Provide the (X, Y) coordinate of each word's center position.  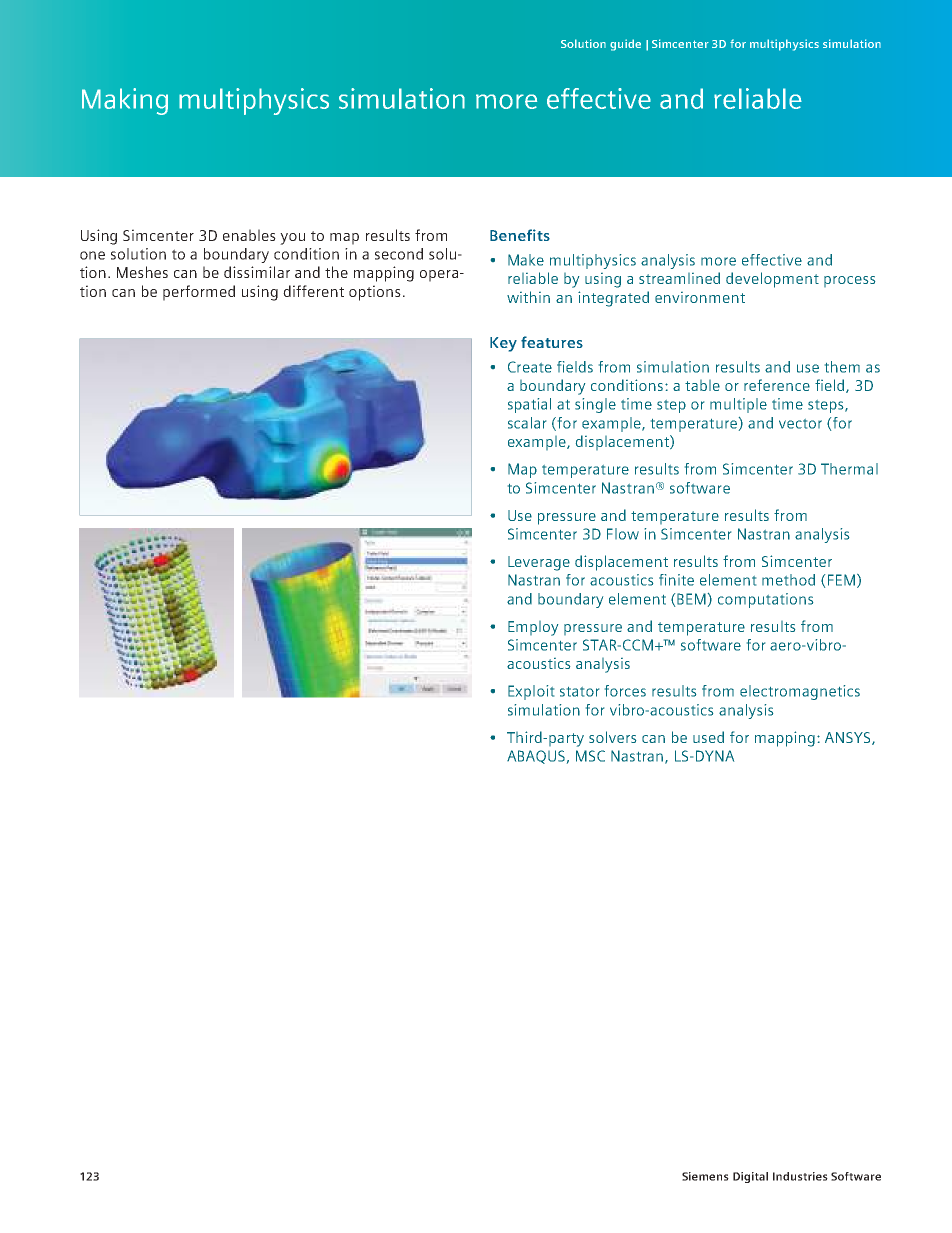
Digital (750, 1177)
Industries (800, 1176)
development (772, 280)
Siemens (705, 1176)
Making (125, 101)
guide (625, 45)
